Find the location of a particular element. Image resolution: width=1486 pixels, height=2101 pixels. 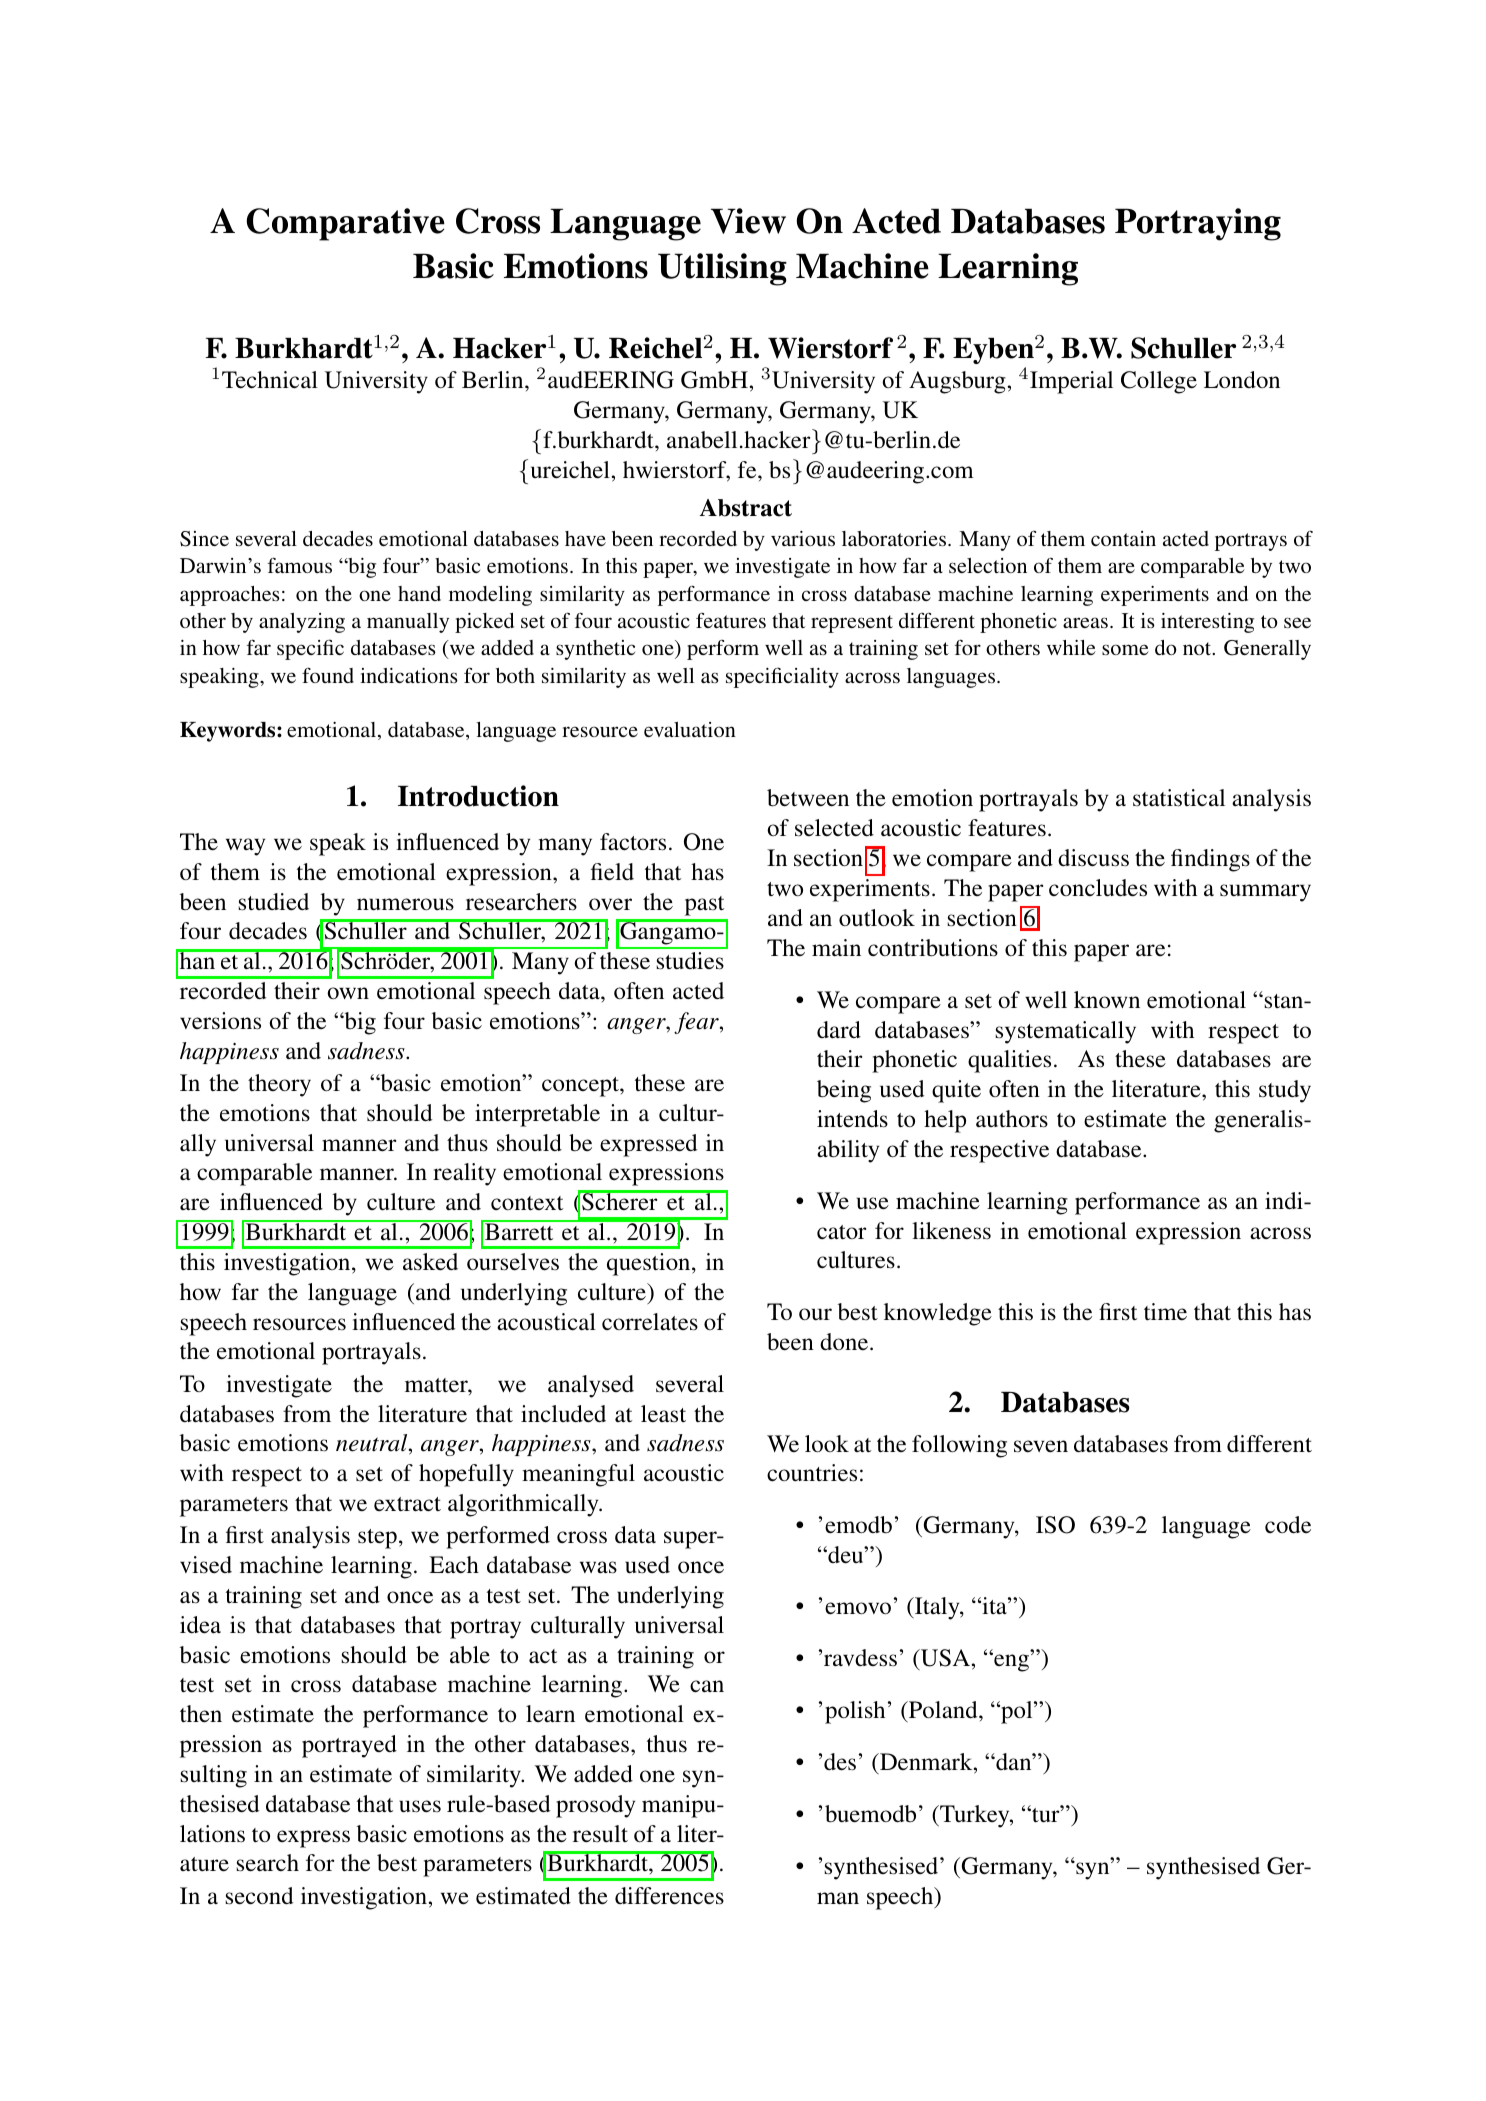

Utilising is located at coordinates (722, 269).
